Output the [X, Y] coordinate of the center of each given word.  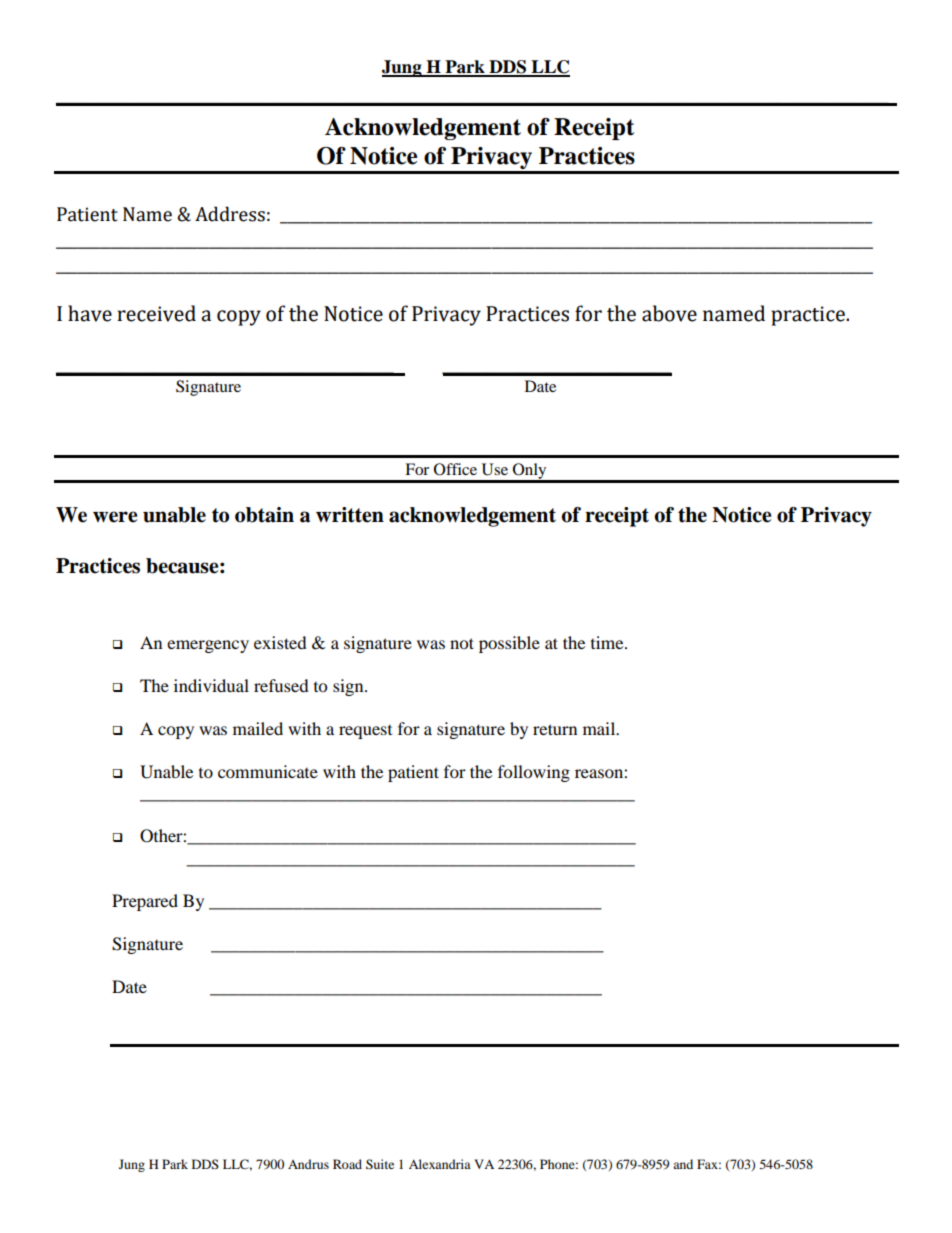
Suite [380, 1164]
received [156, 313]
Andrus [308, 1164]
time [608, 642]
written [350, 515]
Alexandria [440, 1164]
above [669, 313]
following [534, 773]
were [115, 517]
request [365, 732]
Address [230, 214]
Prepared [145, 902]
